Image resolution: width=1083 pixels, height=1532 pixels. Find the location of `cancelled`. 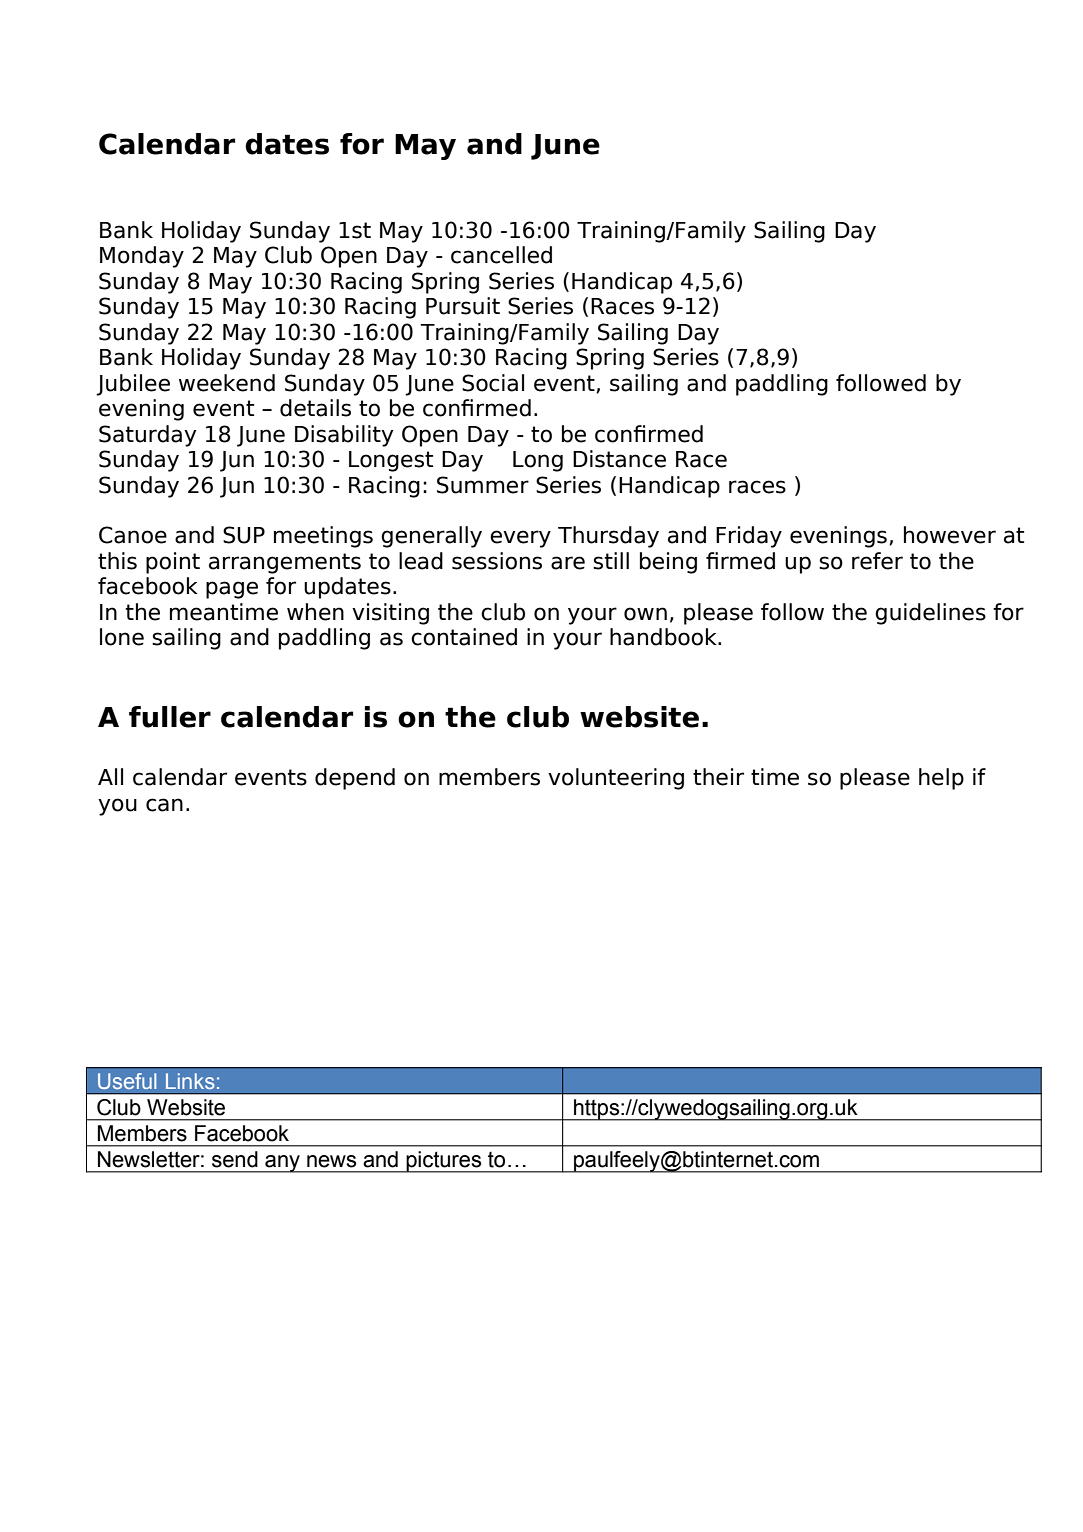

cancelled is located at coordinates (501, 255).
